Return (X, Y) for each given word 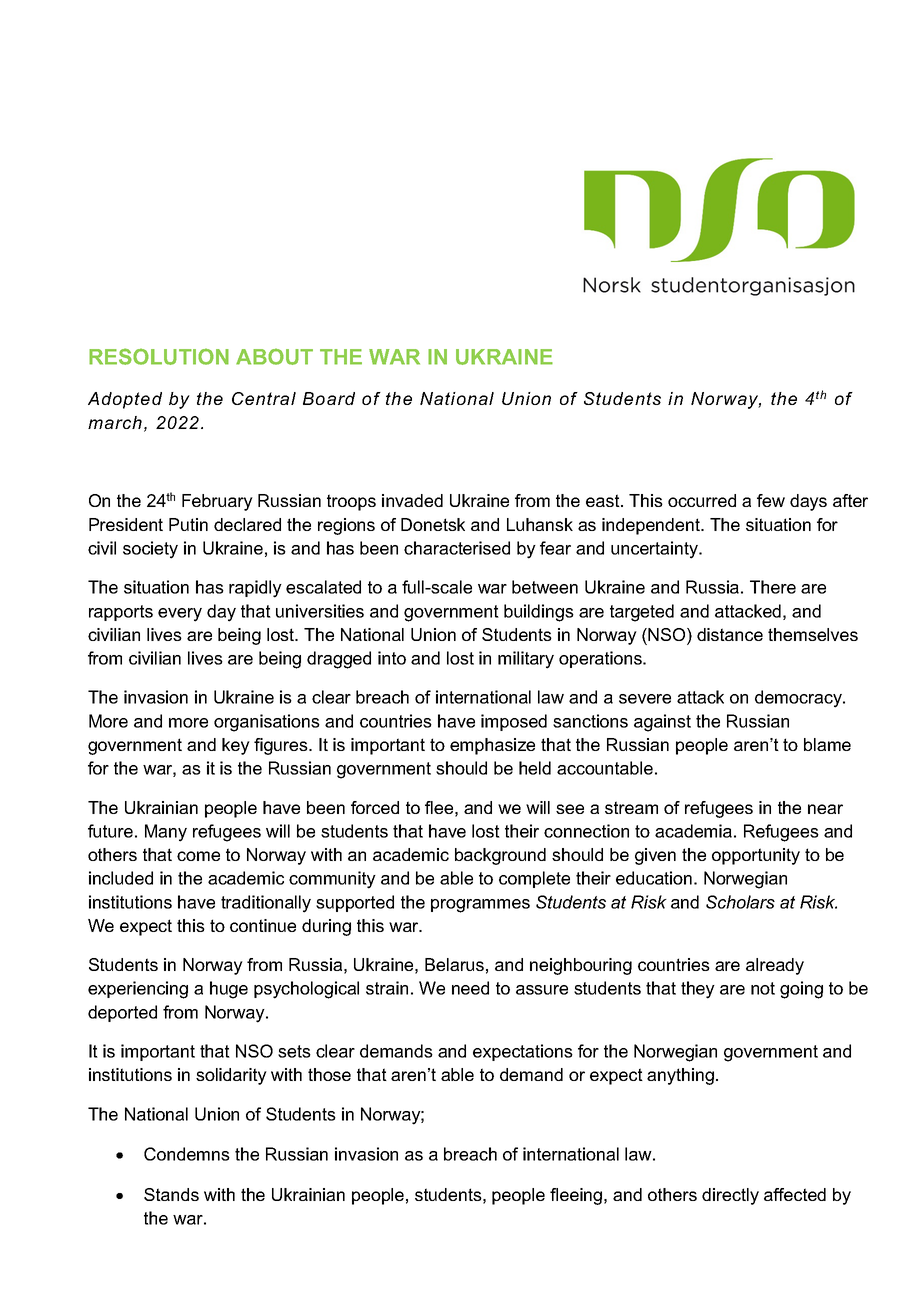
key (236, 746)
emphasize (492, 746)
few (771, 500)
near (825, 809)
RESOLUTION (159, 356)
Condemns (187, 1154)
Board (329, 398)
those (329, 1074)
